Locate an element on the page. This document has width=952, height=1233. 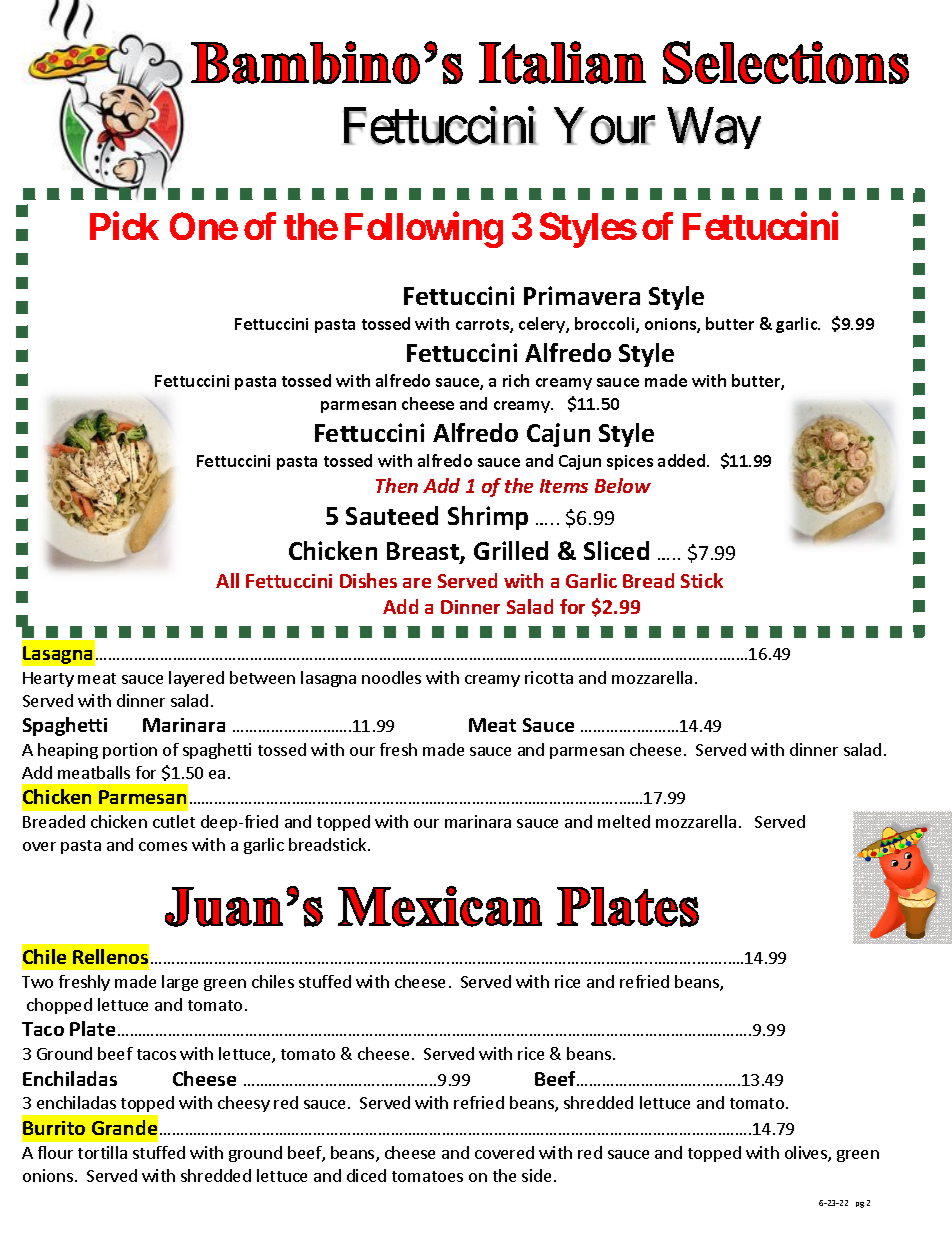
tortilla is located at coordinates (102, 1152).
